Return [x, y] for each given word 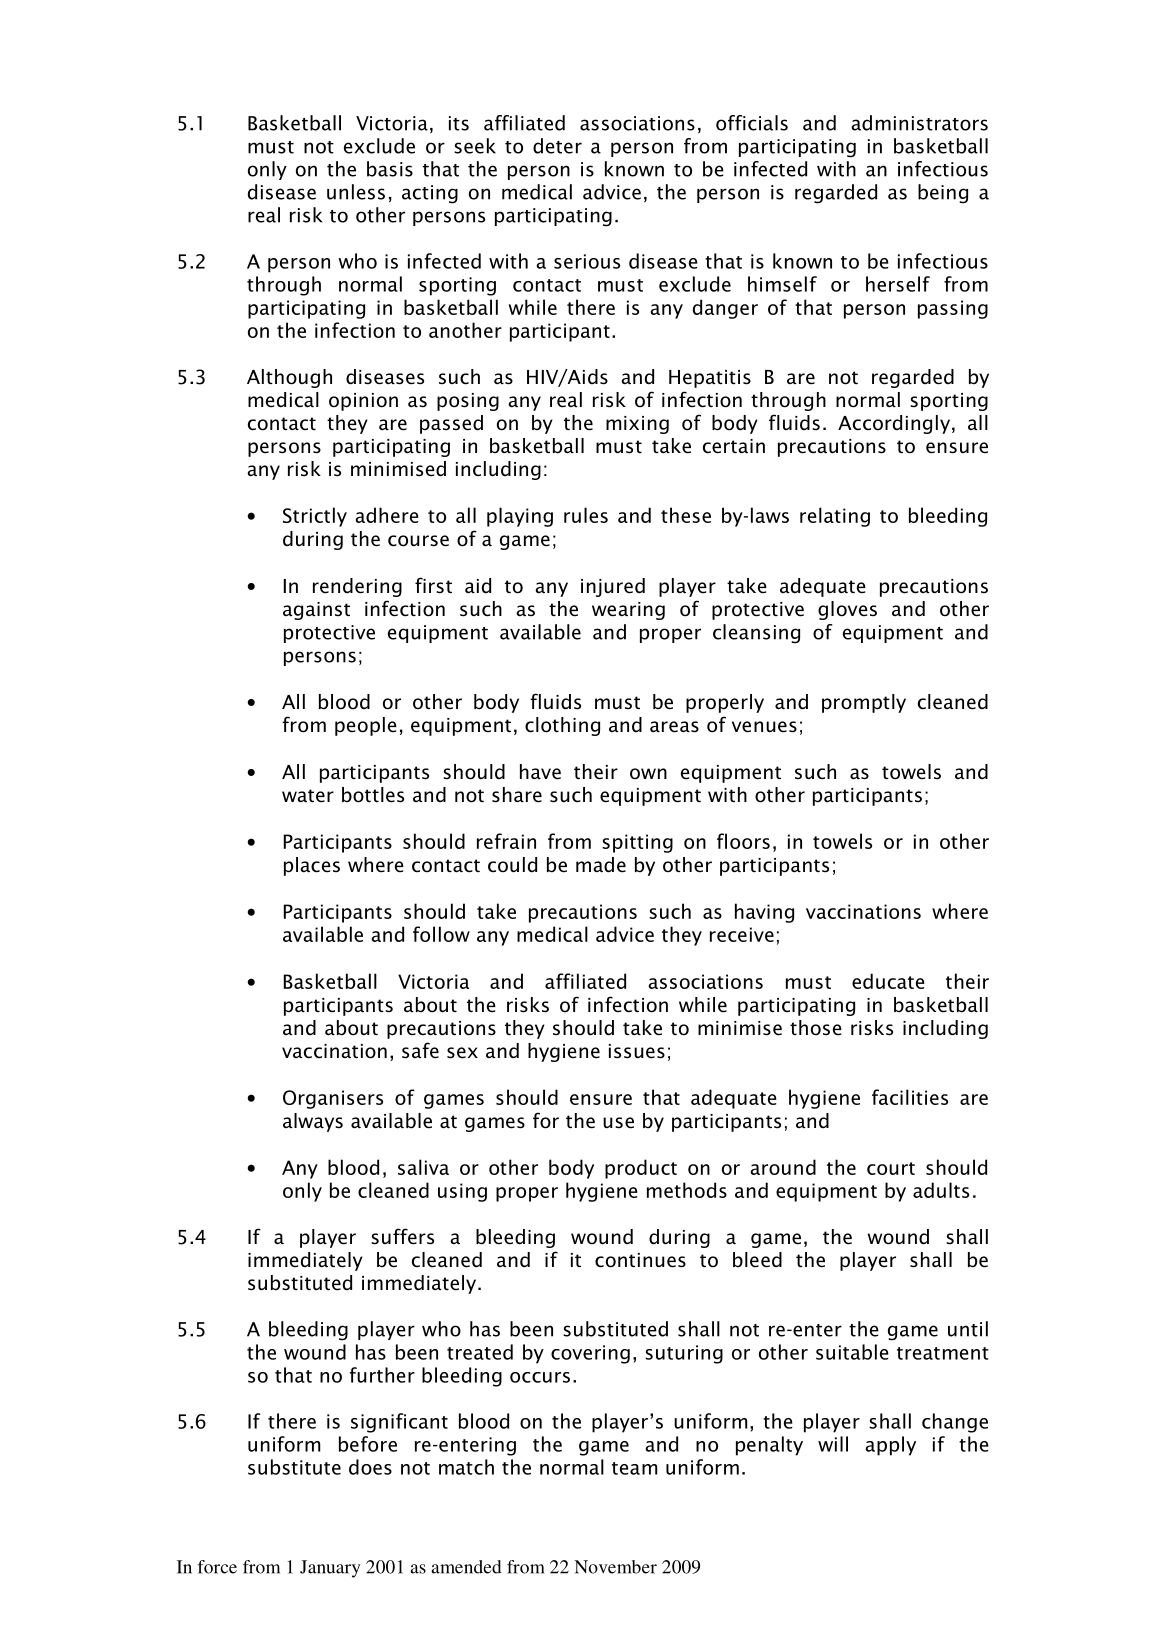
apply [890, 1446]
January [330, 1569]
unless [356, 192]
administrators [919, 123]
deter [557, 146]
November [615, 1567]
